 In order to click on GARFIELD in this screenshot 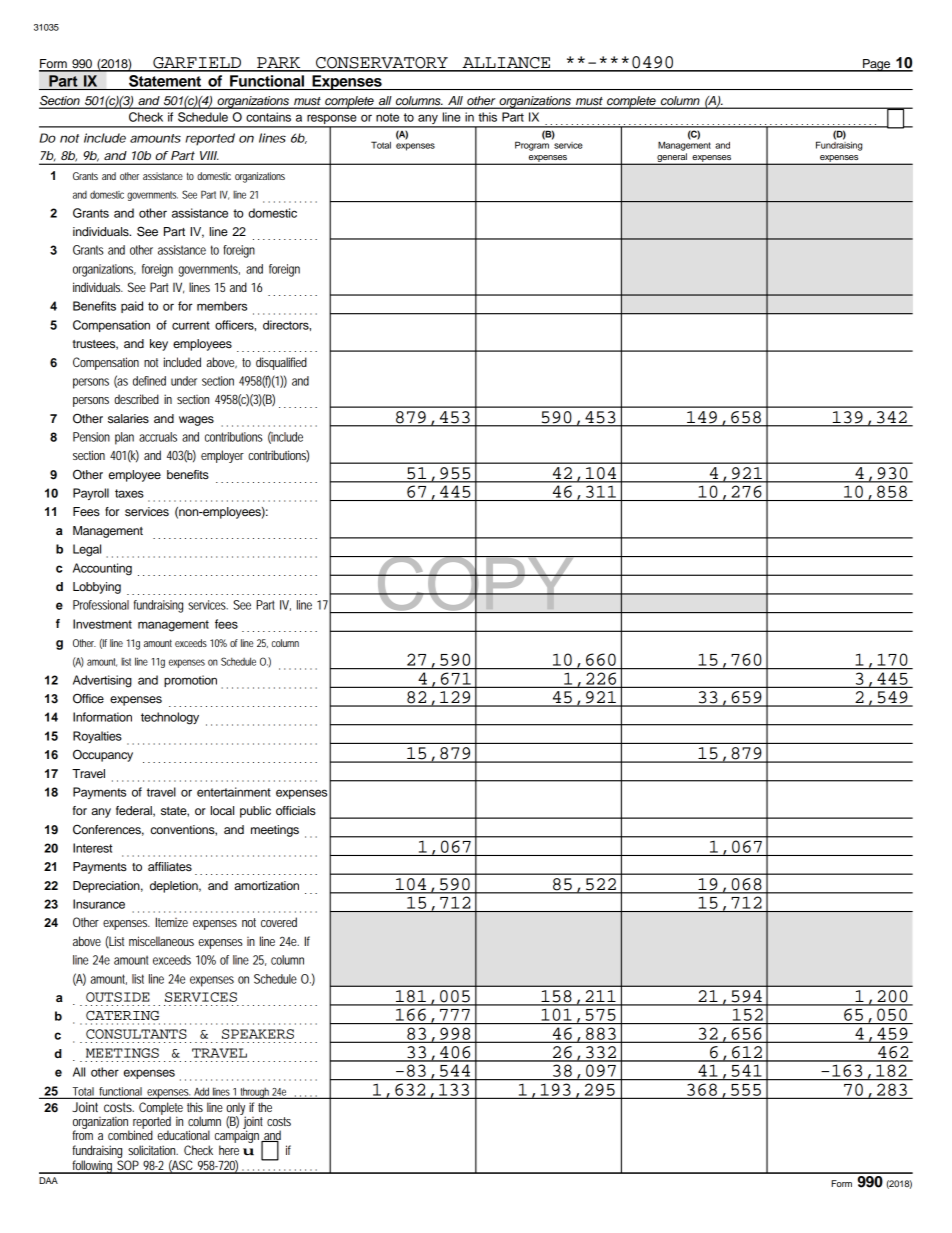, I will do `click(197, 64)`.
